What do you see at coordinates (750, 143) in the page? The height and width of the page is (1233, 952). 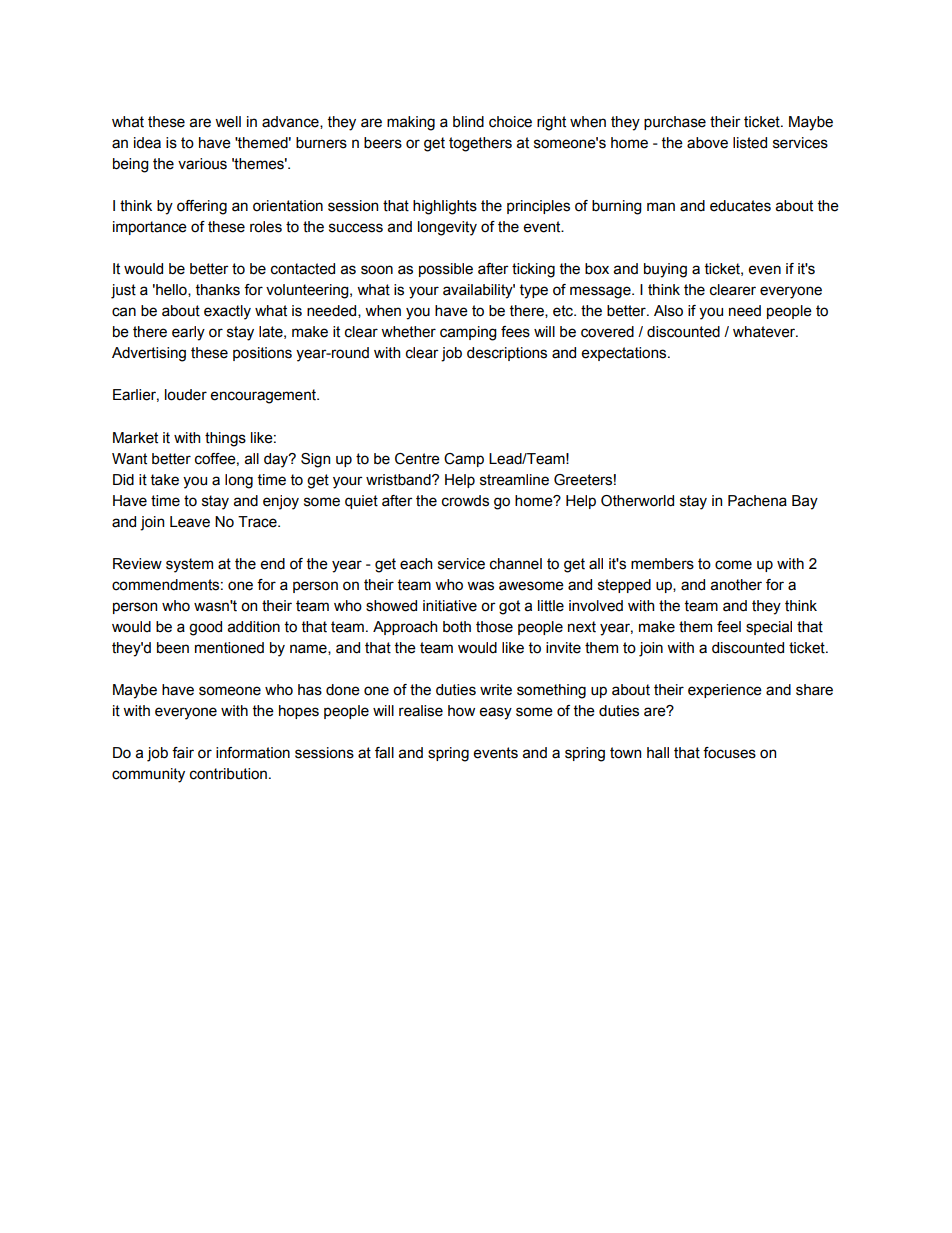 I see `listed` at bounding box center [750, 143].
